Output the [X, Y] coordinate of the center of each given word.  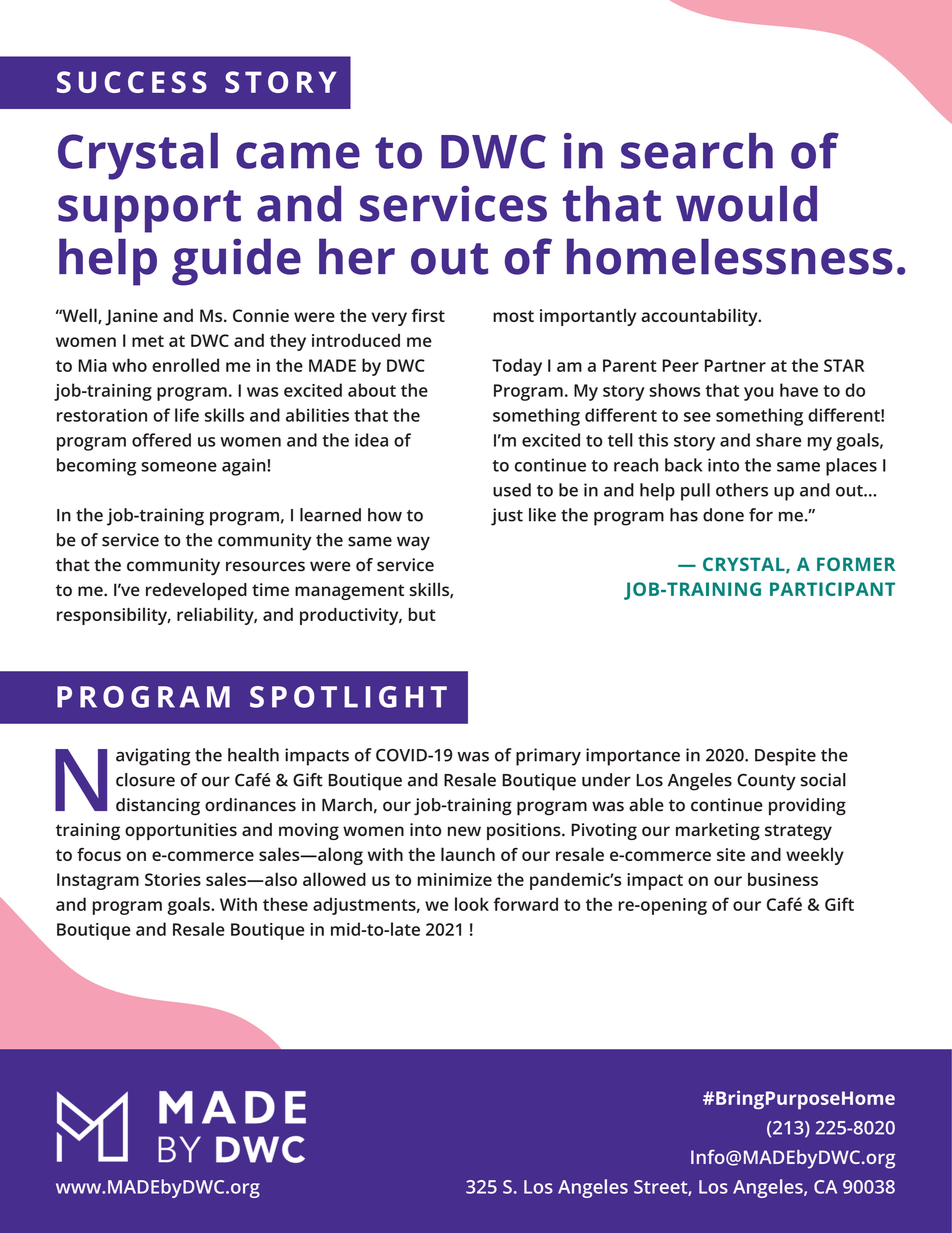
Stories [173, 879]
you [758, 394]
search [697, 151]
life [187, 415]
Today [517, 367]
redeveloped [196, 591]
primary [548, 757]
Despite [785, 757]
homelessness [730, 256]
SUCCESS [132, 82]
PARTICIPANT [832, 589]
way [413, 543]
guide [236, 262]
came [298, 155]
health [253, 755]
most [513, 316]
